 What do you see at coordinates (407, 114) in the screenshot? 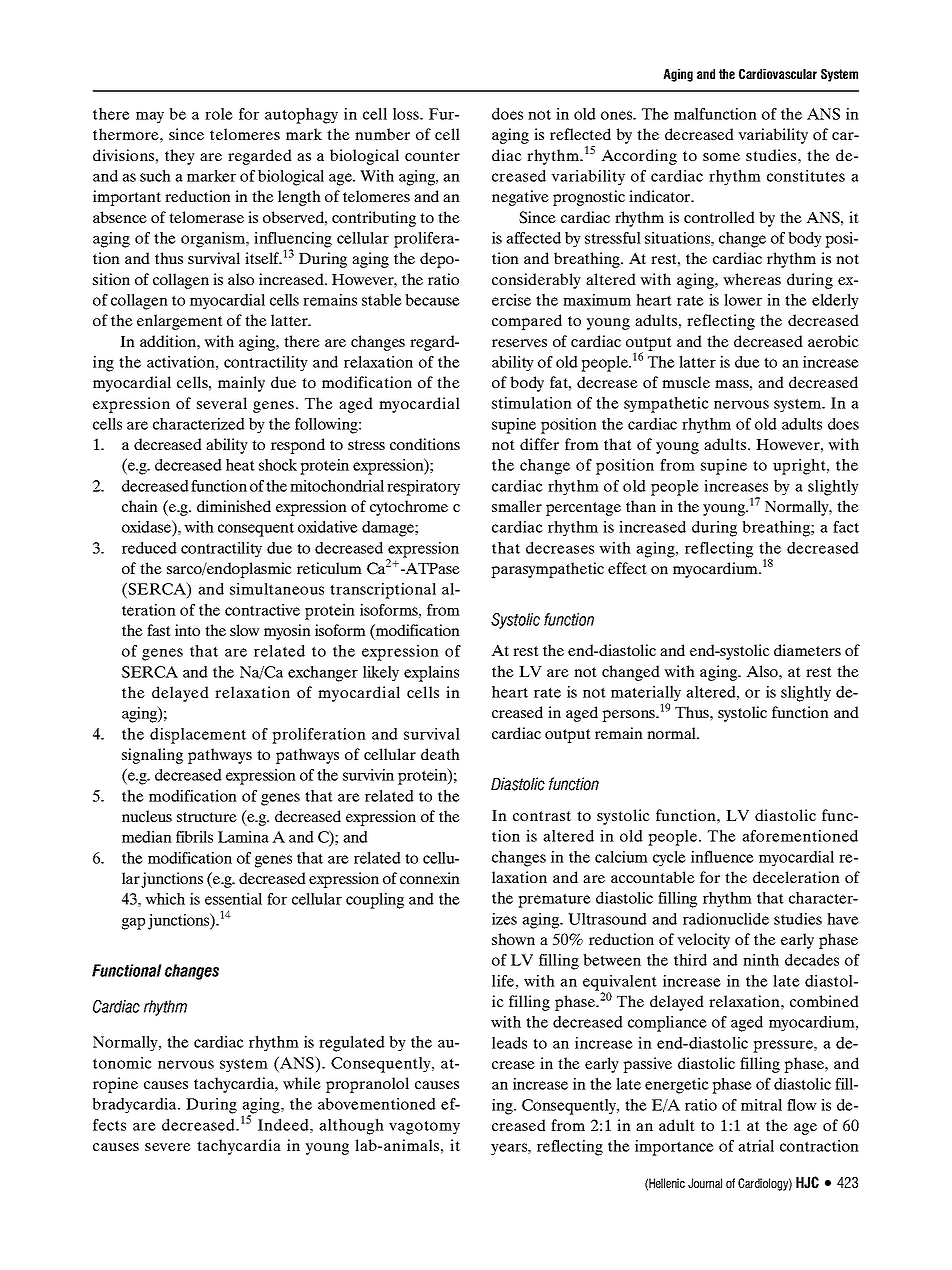
I see `loss` at bounding box center [407, 114].
